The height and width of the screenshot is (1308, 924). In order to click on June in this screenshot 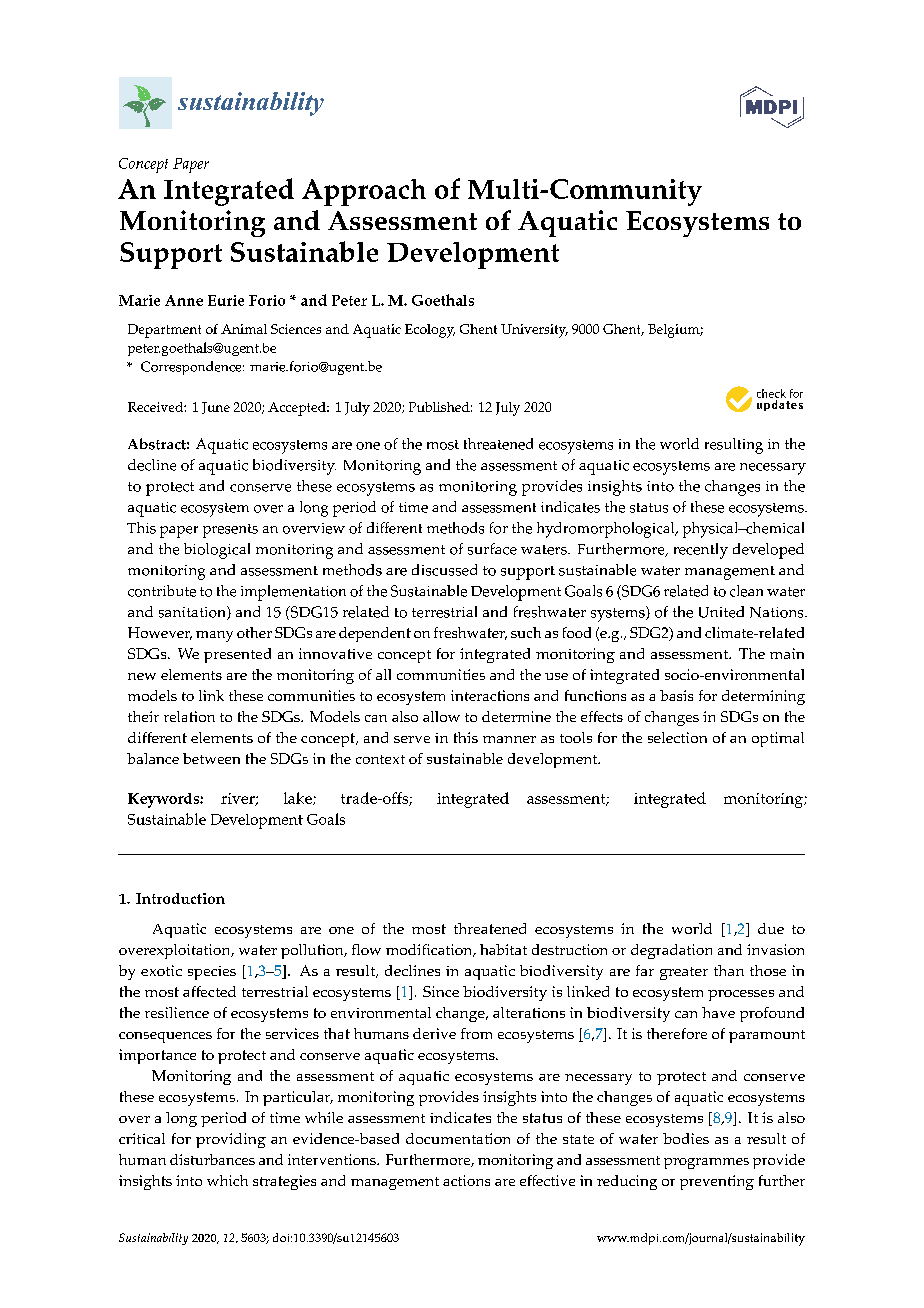, I will do `click(216, 408)`.
